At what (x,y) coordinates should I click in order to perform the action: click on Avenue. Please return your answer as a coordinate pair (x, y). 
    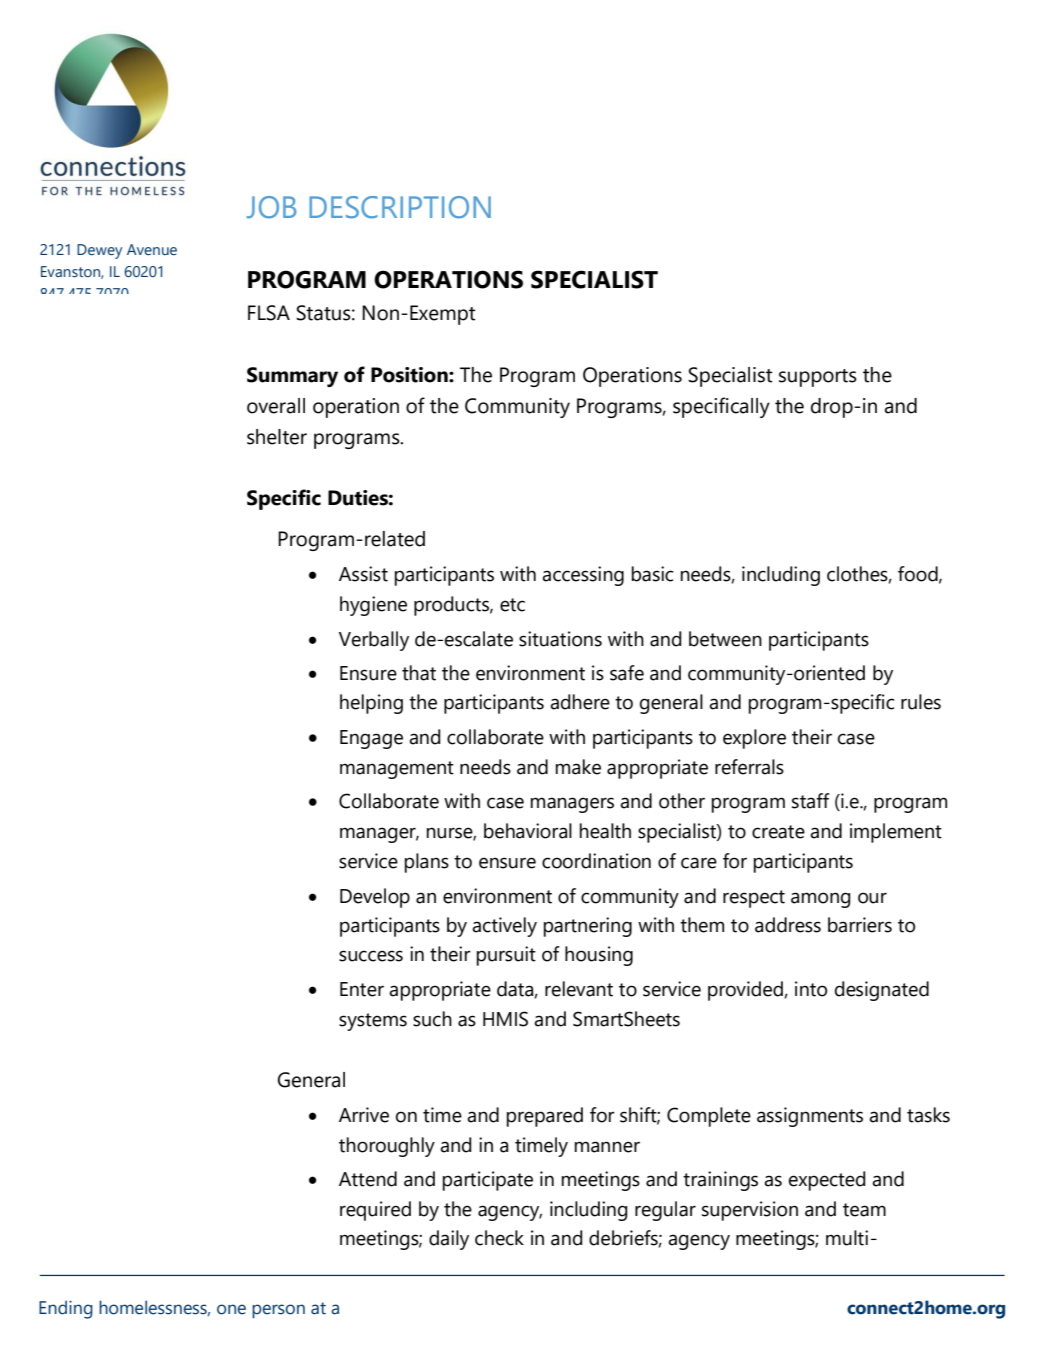
    Looking at the image, I should click on (152, 249).
